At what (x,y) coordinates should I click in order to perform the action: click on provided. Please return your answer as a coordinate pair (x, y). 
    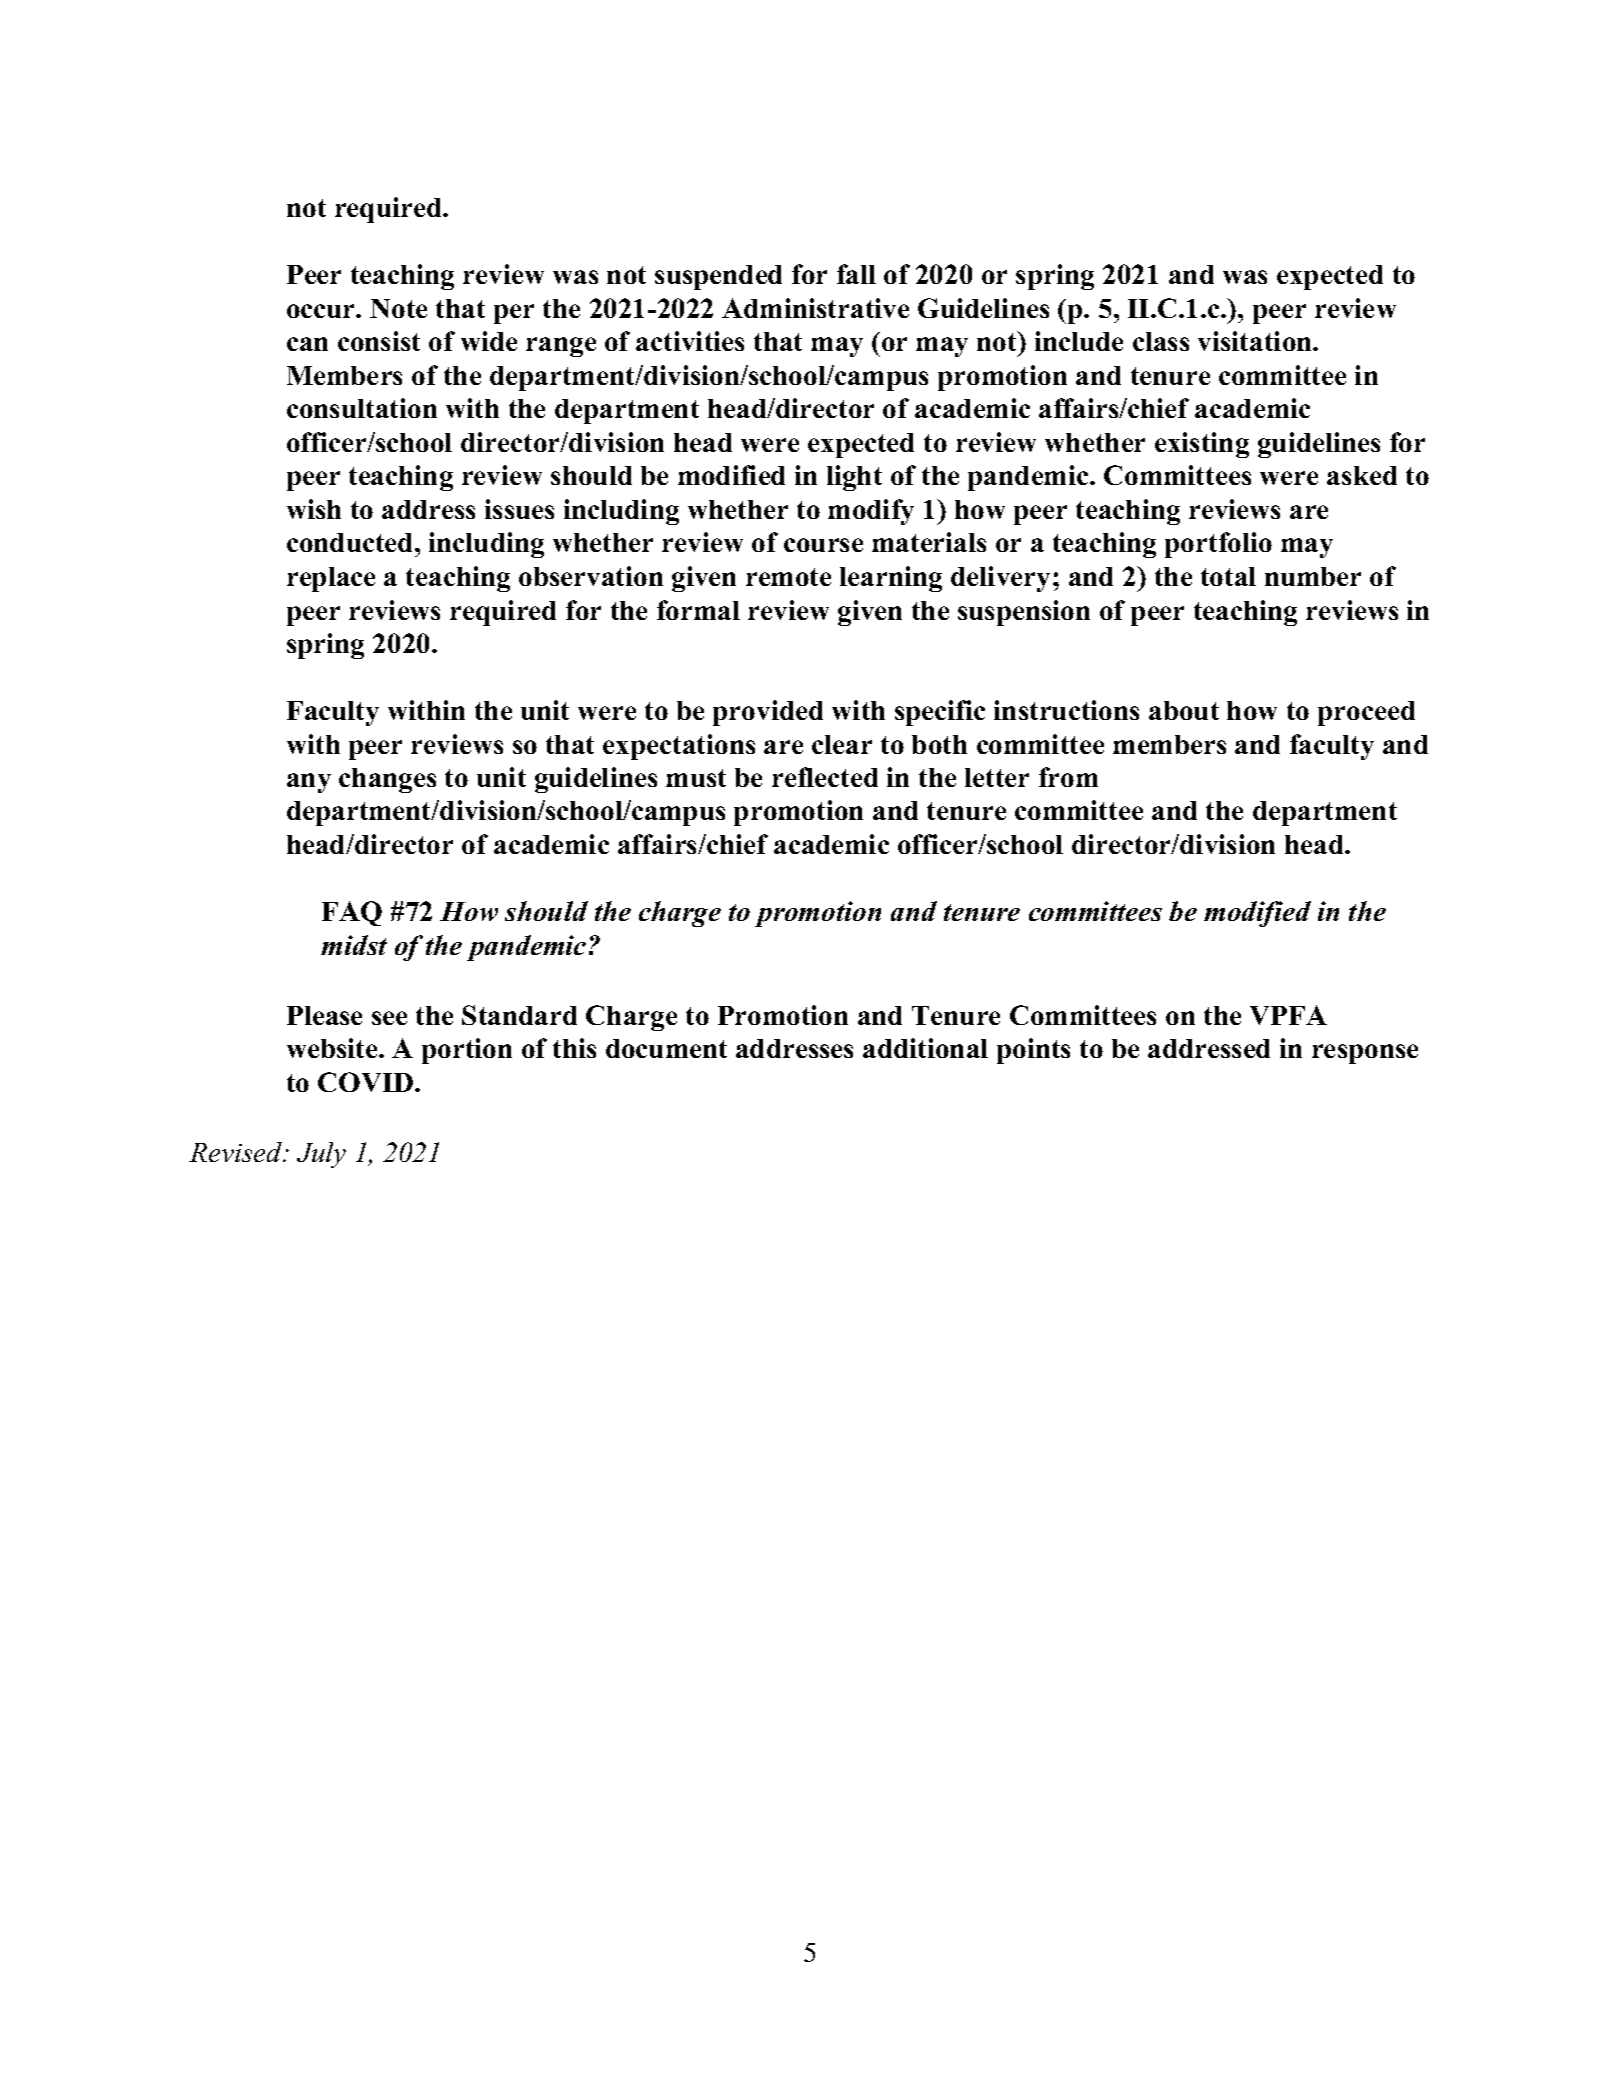
    Looking at the image, I should click on (768, 713).
